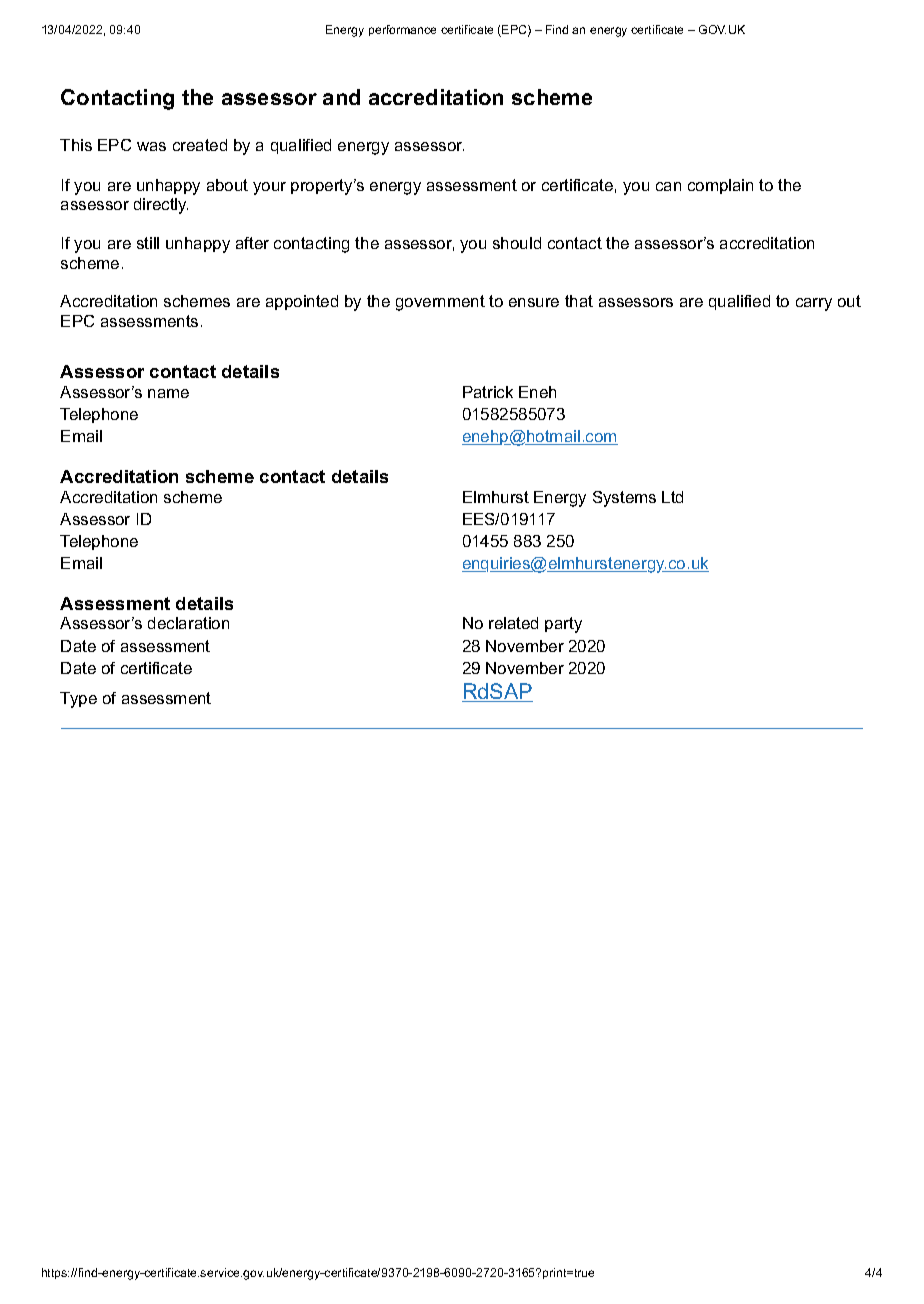 The height and width of the page is (1304, 924). What do you see at coordinates (814, 304) in the page?
I see `carry` at bounding box center [814, 304].
